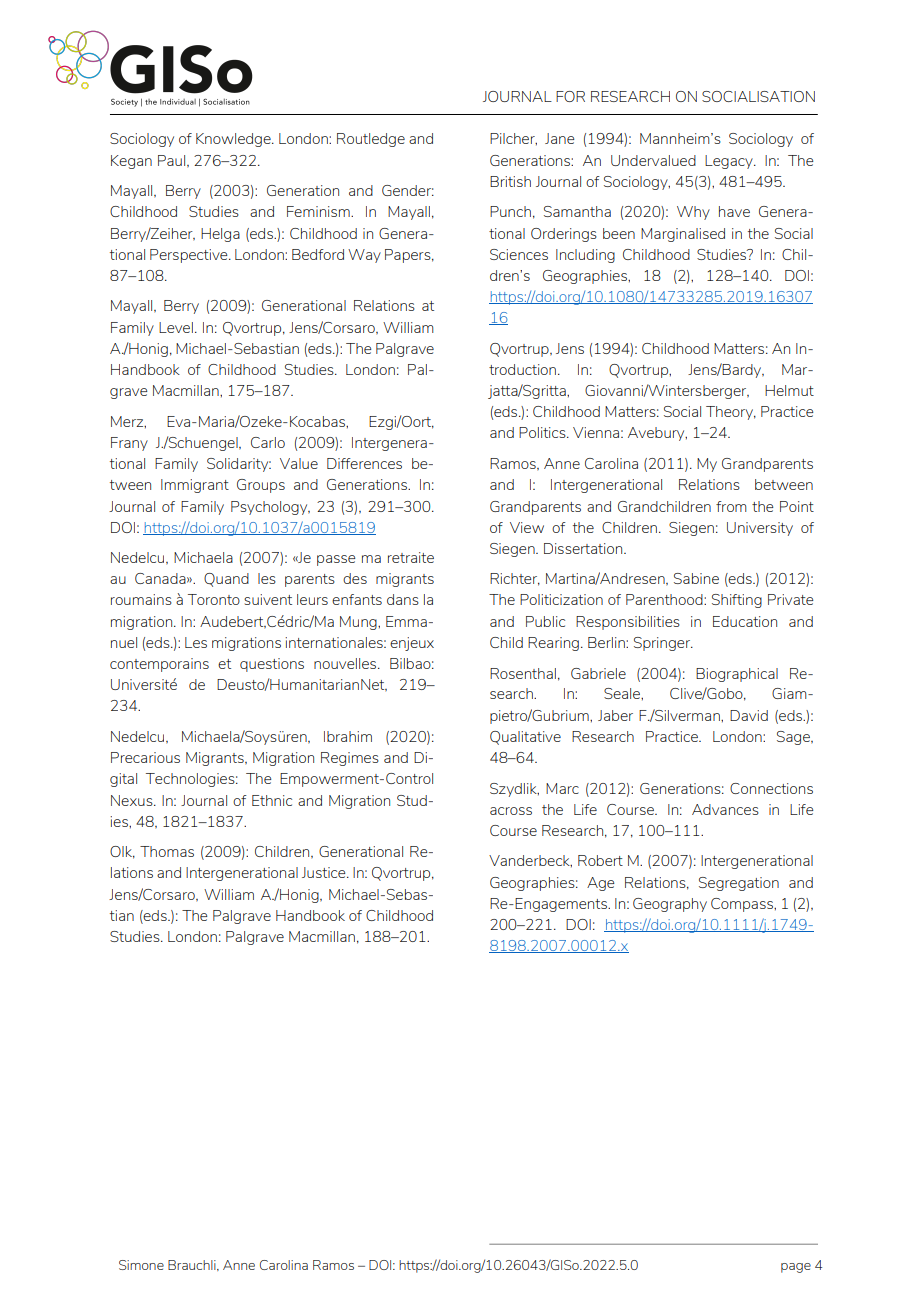 Image resolution: width=924 pixels, height=1308 pixels. I want to click on Knowledge, so click(234, 140).
